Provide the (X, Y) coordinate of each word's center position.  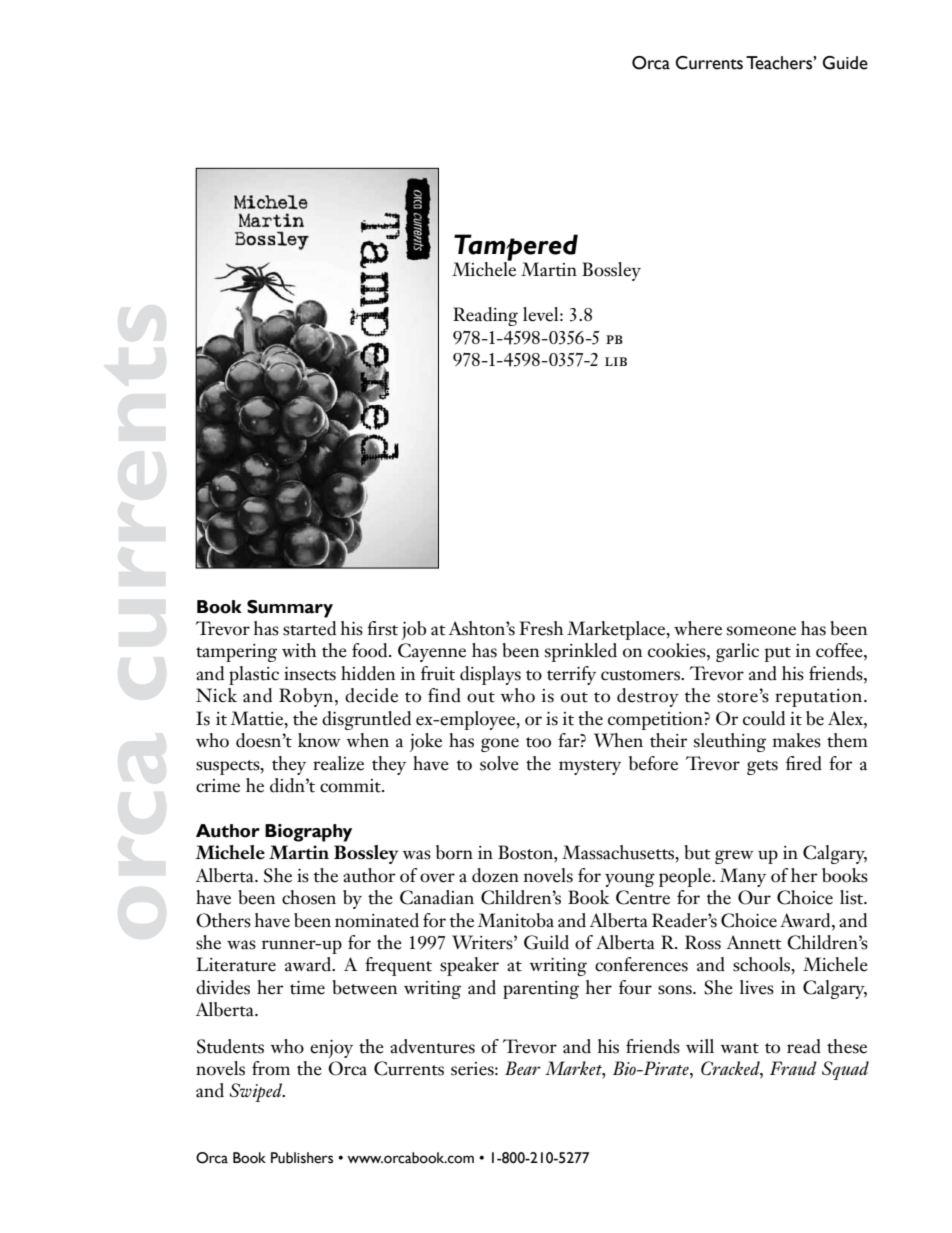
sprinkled (581, 652)
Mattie (258, 718)
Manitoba (516, 920)
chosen (309, 897)
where (698, 628)
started (309, 628)
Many (743, 877)
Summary (290, 609)
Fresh (541, 628)
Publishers (302, 1158)
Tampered (516, 248)
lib (616, 361)
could (764, 718)
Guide (845, 63)
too (538, 742)
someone (761, 631)
